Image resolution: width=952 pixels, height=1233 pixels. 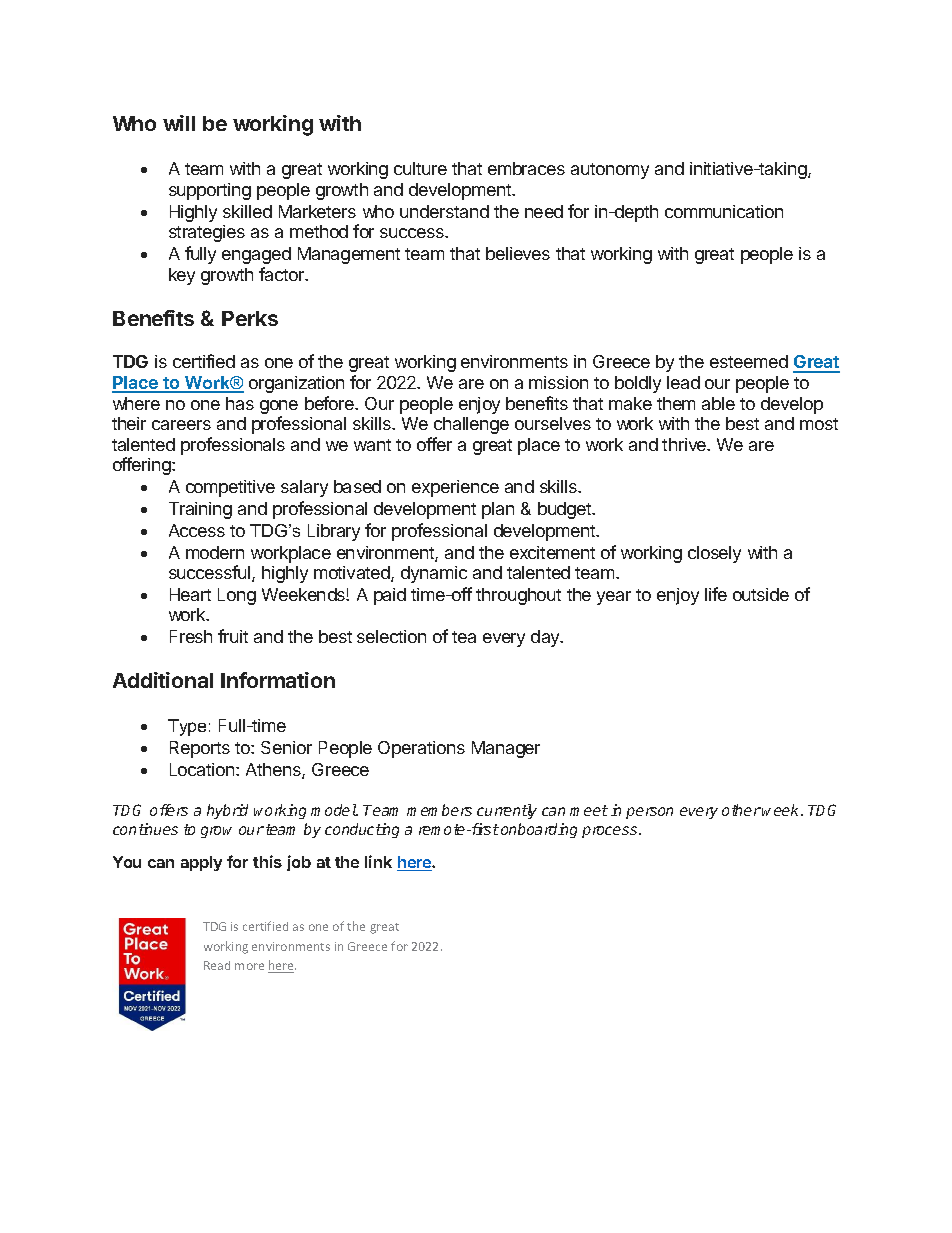 What do you see at coordinates (718, 403) in the screenshot?
I see `able` at bounding box center [718, 403].
